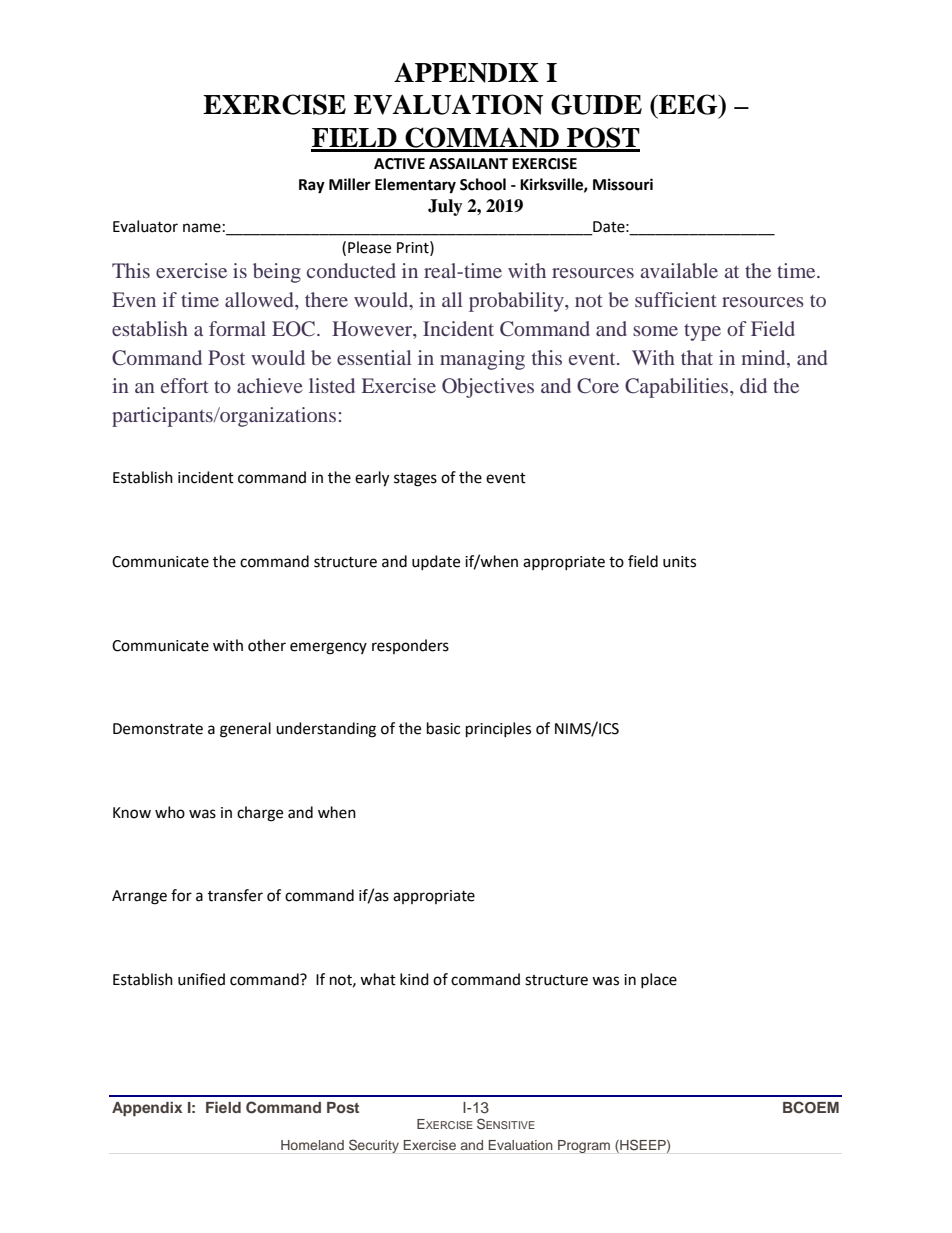 This document has width=952, height=1233. What do you see at coordinates (312, 1145) in the document?
I see `Homeland` at bounding box center [312, 1145].
